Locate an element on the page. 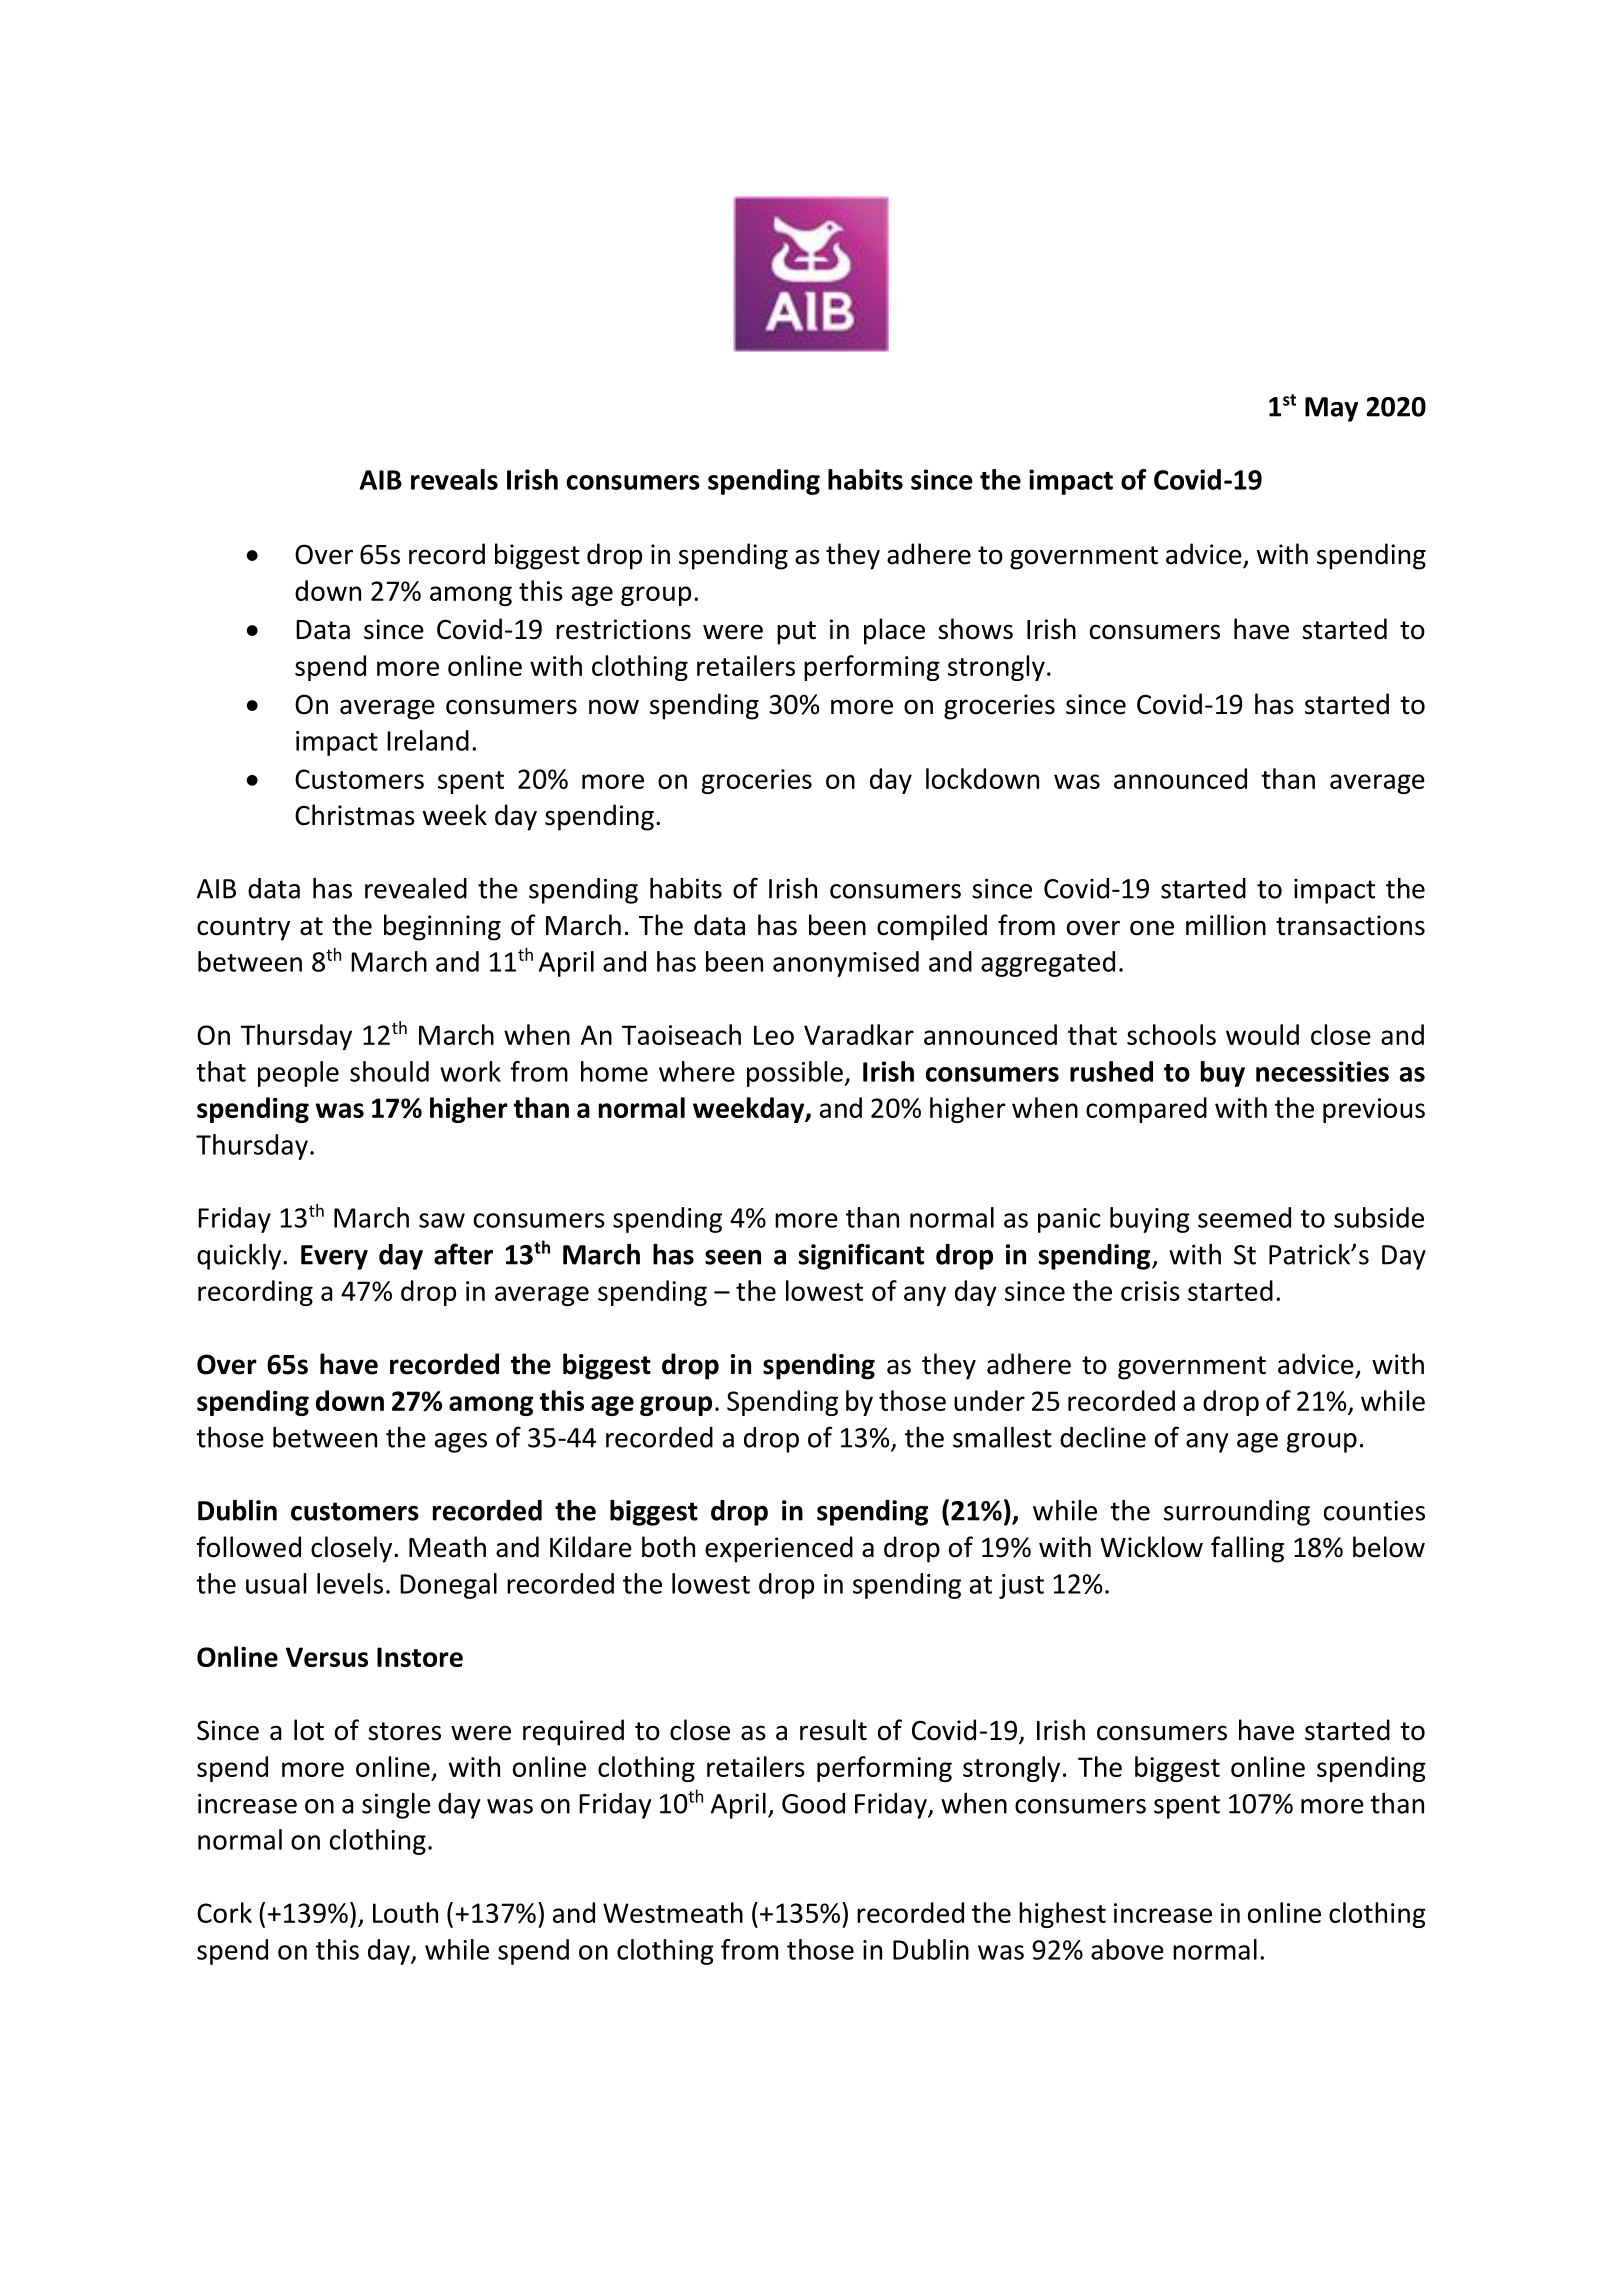 This document has height=2294, width=1622. under is located at coordinates (989, 1400).
